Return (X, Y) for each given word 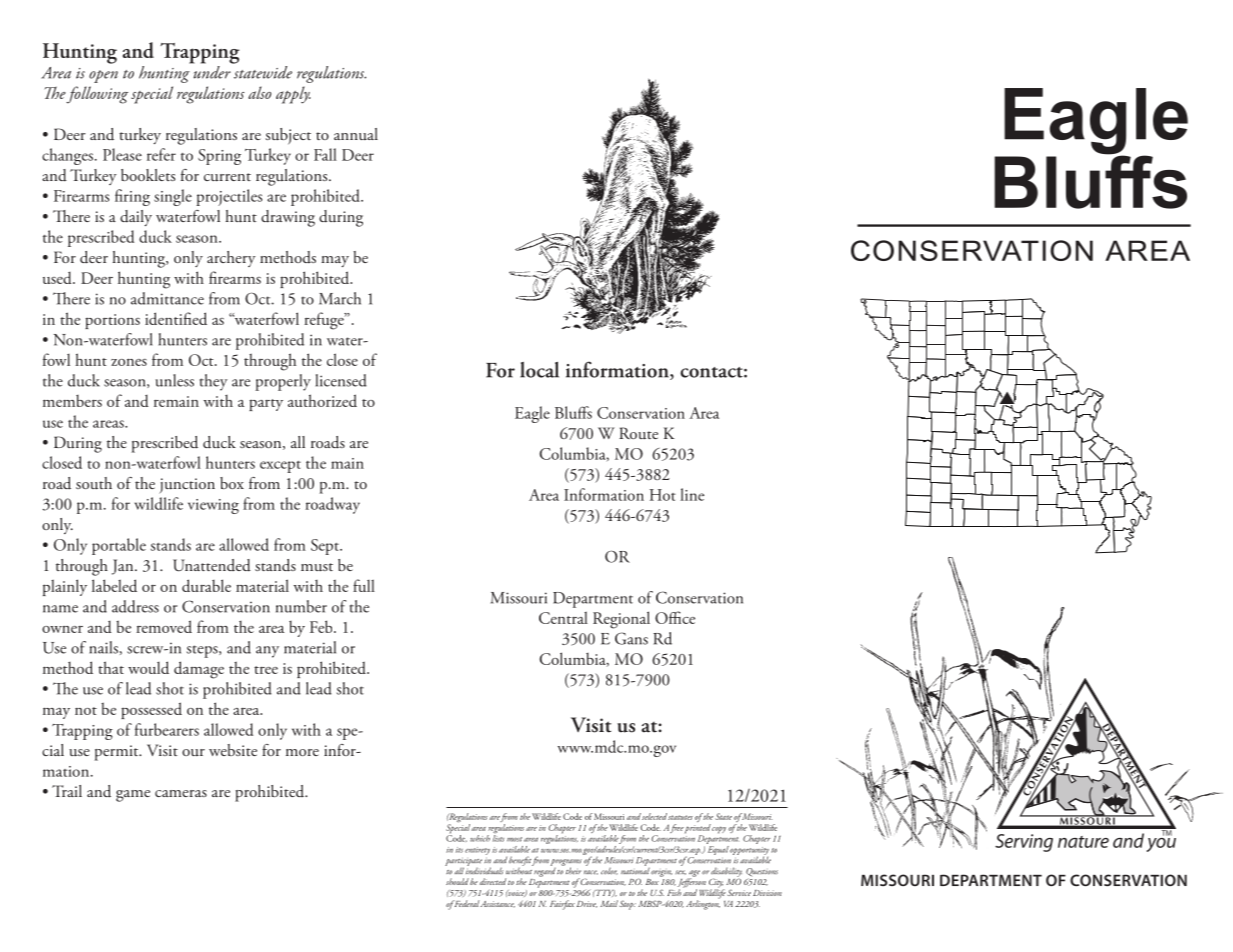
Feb (322, 626)
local (539, 370)
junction (187, 486)
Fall (325, 154)
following (97, 95)
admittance (167, 298)
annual (356, 134)
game (133, 796)
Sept (326, 547)
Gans (631, 638)
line (692, 494)
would (148, 667)
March (340, 298)
